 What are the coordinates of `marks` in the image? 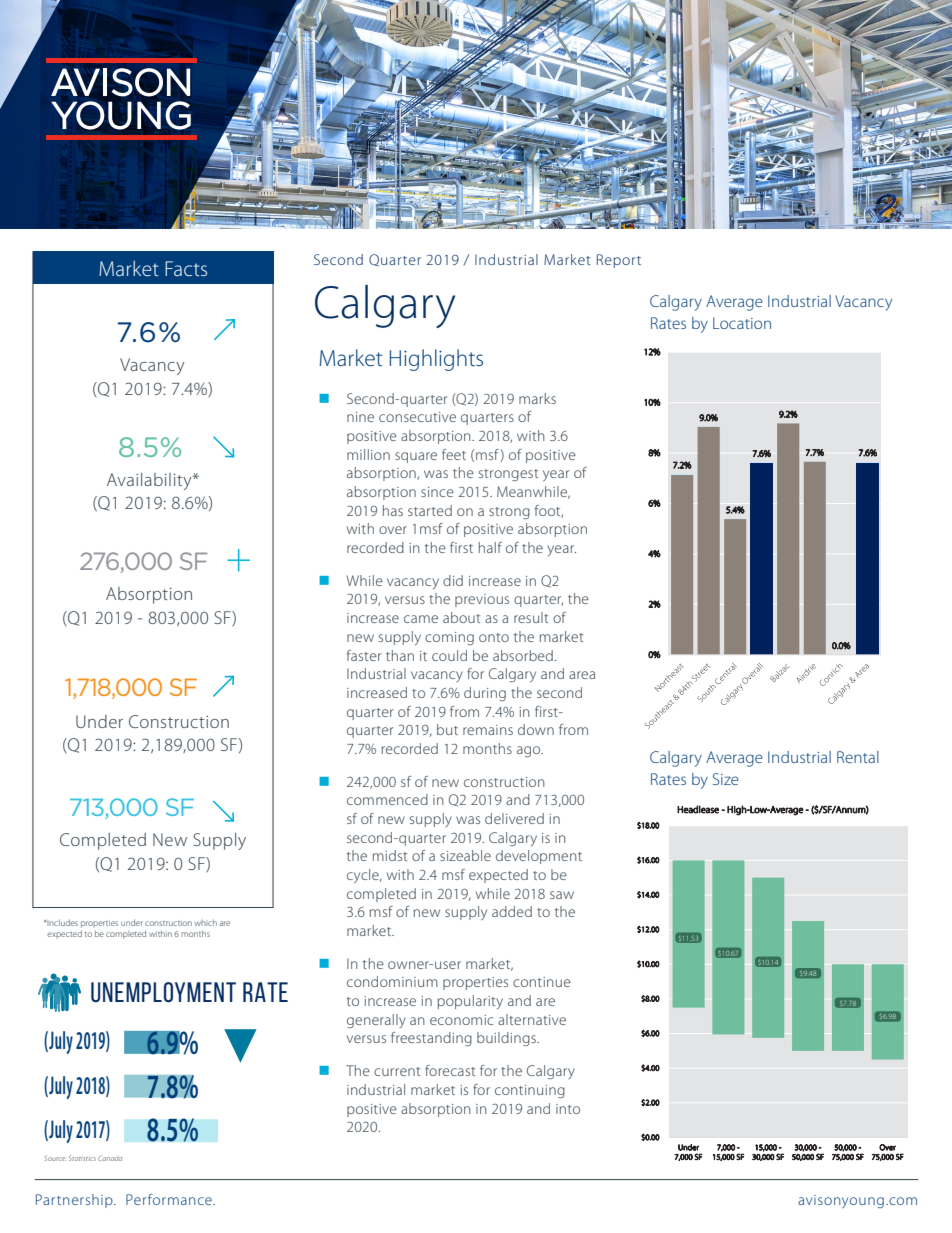 It's located at (537, 398).
